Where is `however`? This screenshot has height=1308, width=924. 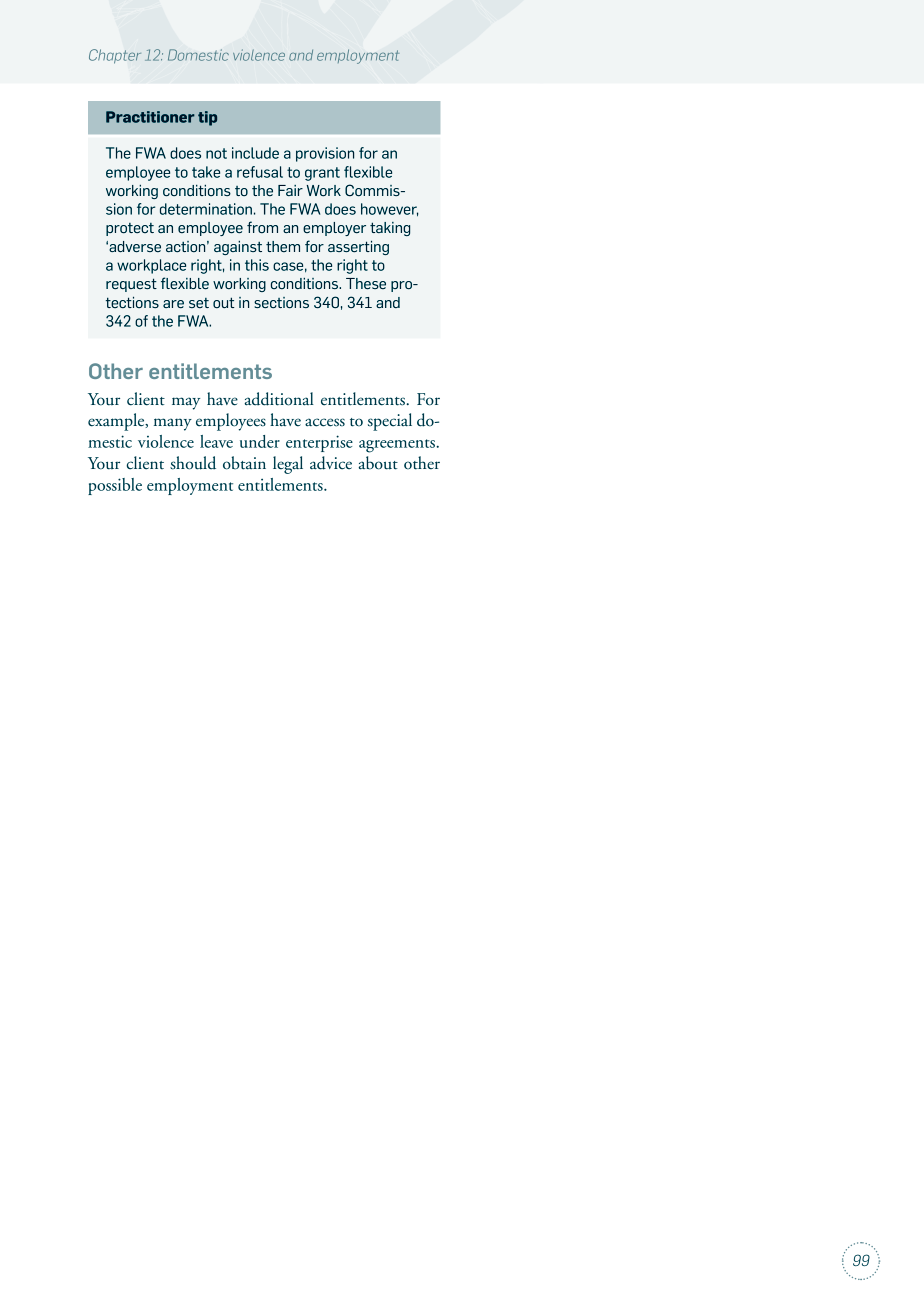 however is located at coordinates (389, 209).
